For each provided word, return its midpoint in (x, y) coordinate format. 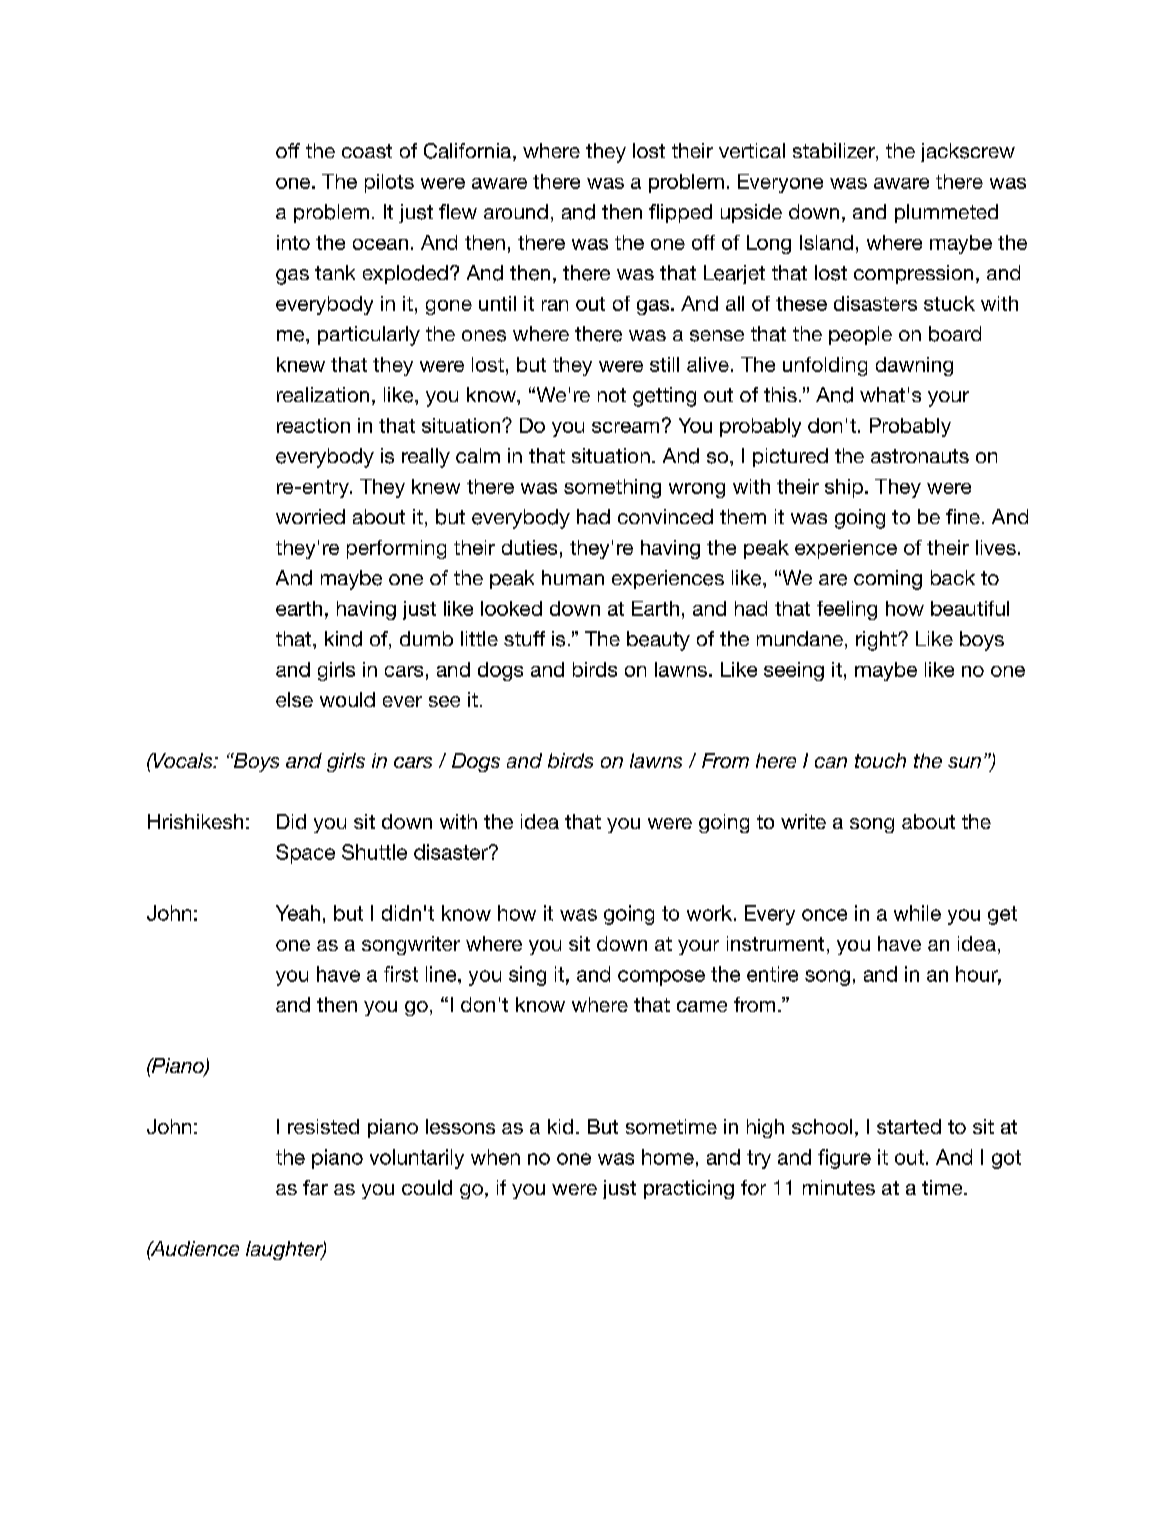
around (516, 211)
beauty (658, 641)
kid (560, 1126)
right (877, 641)
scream (625, 427)
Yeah (298, 913)
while (917, 913)
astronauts (920, 456)
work (709, 913)
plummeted (946, 213)
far (315, 1187)
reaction (313, 425)
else (294, 699)
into (293, 242)
